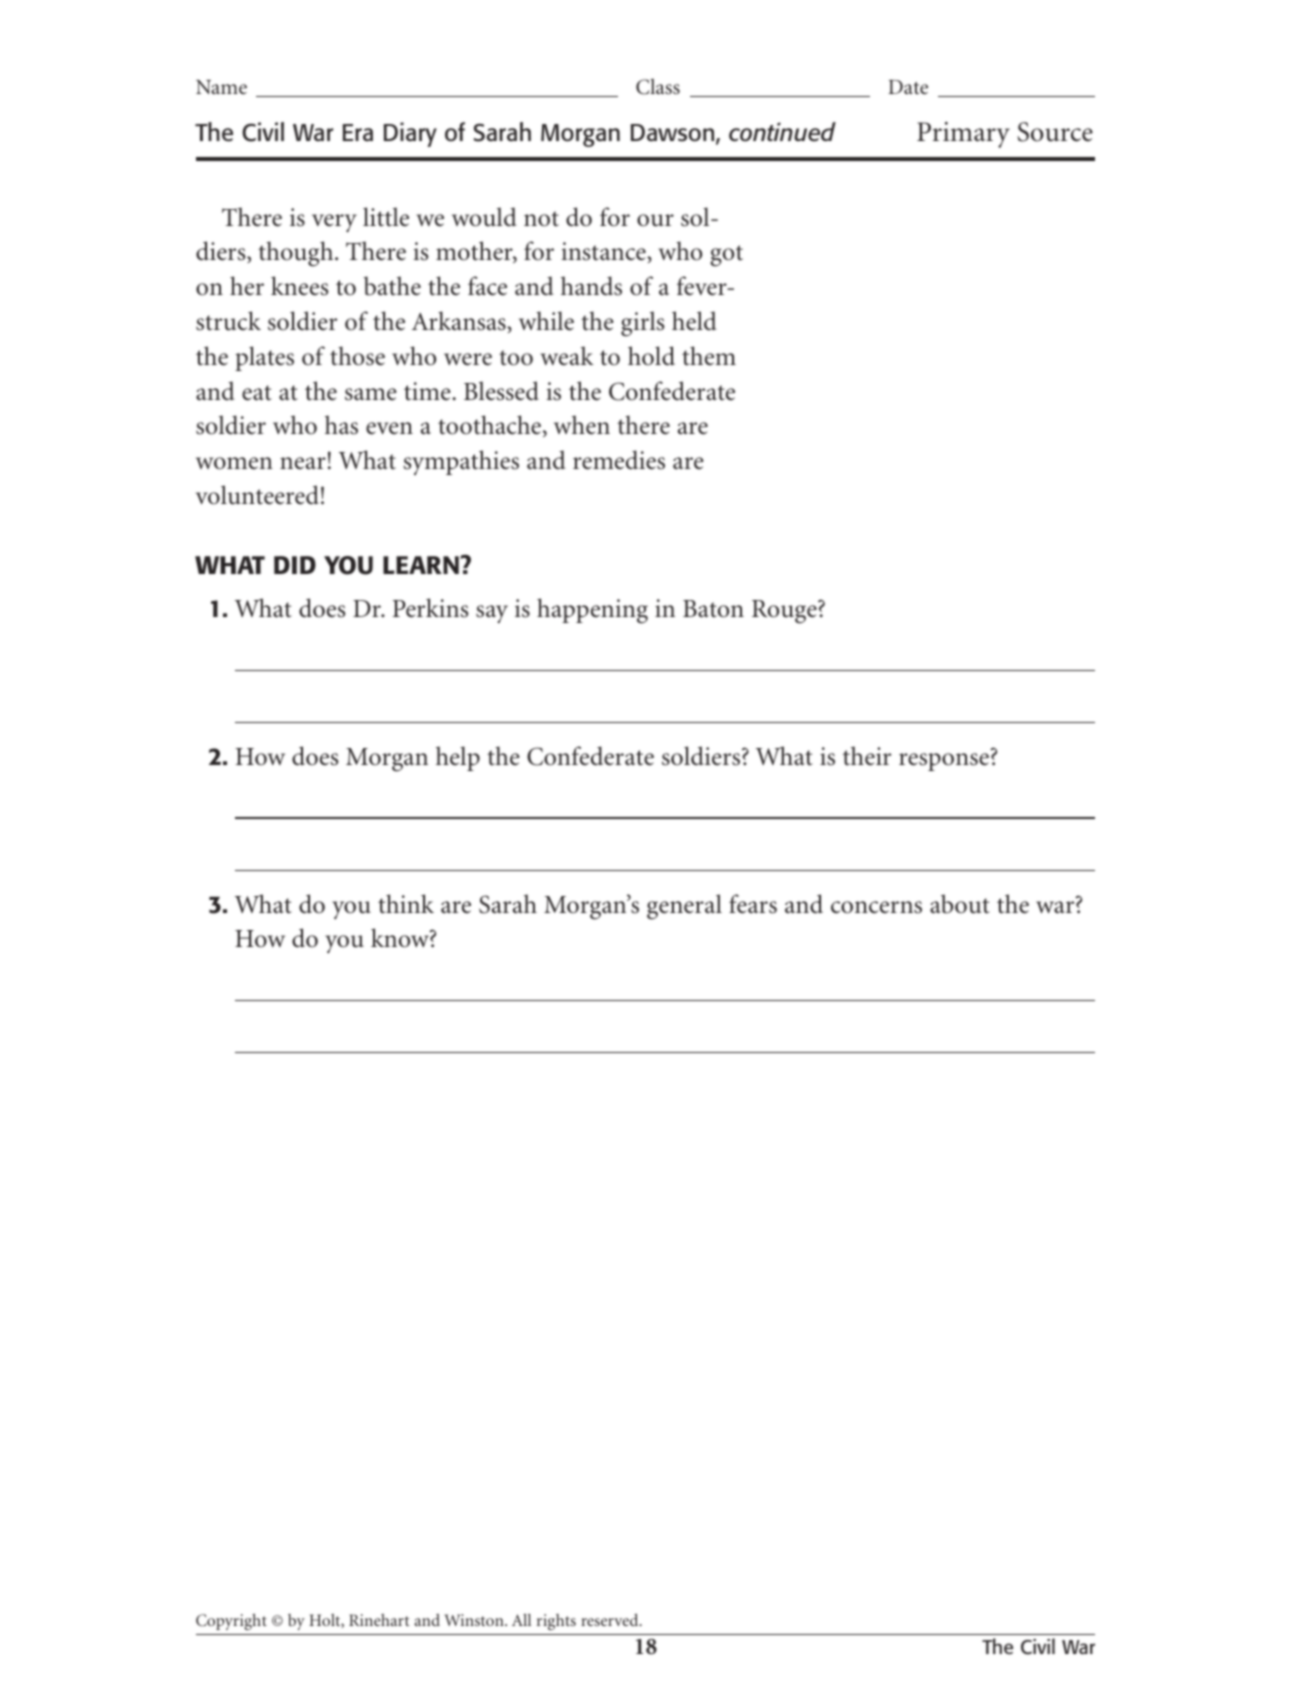 This image has width=1291, height=1702. Describe the element at coordinates (963, 135) in the image. I see `Primary` at that location.
